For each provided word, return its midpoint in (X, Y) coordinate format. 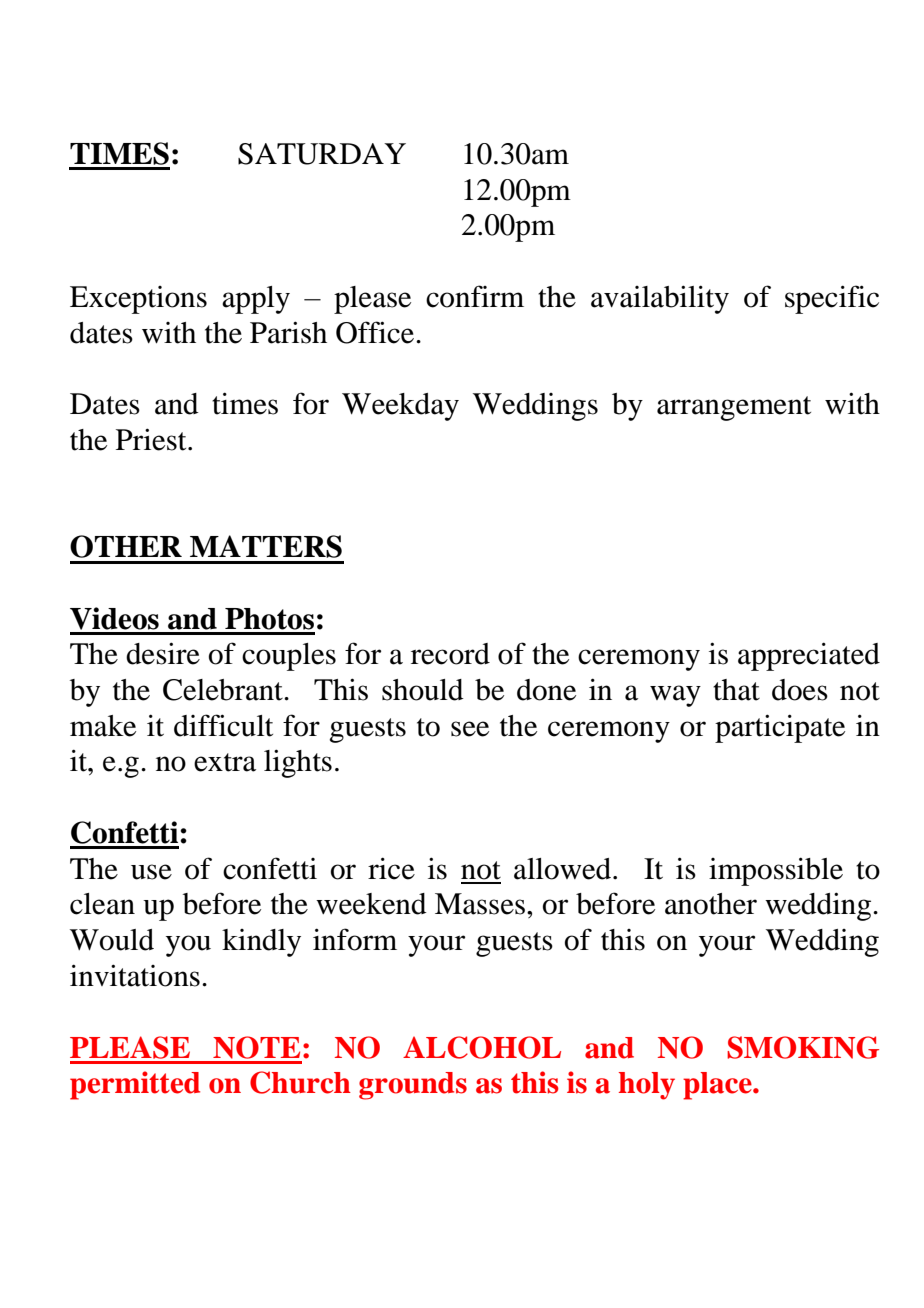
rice (391, 868)
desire (163, 653)
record (450, 654)
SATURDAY (322, 154)
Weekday (400, 407)
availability (660, 299)
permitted (135, 1085)
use (151, 872)
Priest (152, 439)
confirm (475, 296)
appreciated (809, 656)
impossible (776, 871)
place (718, 1086)
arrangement (734, 408)
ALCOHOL (482, 1047)
